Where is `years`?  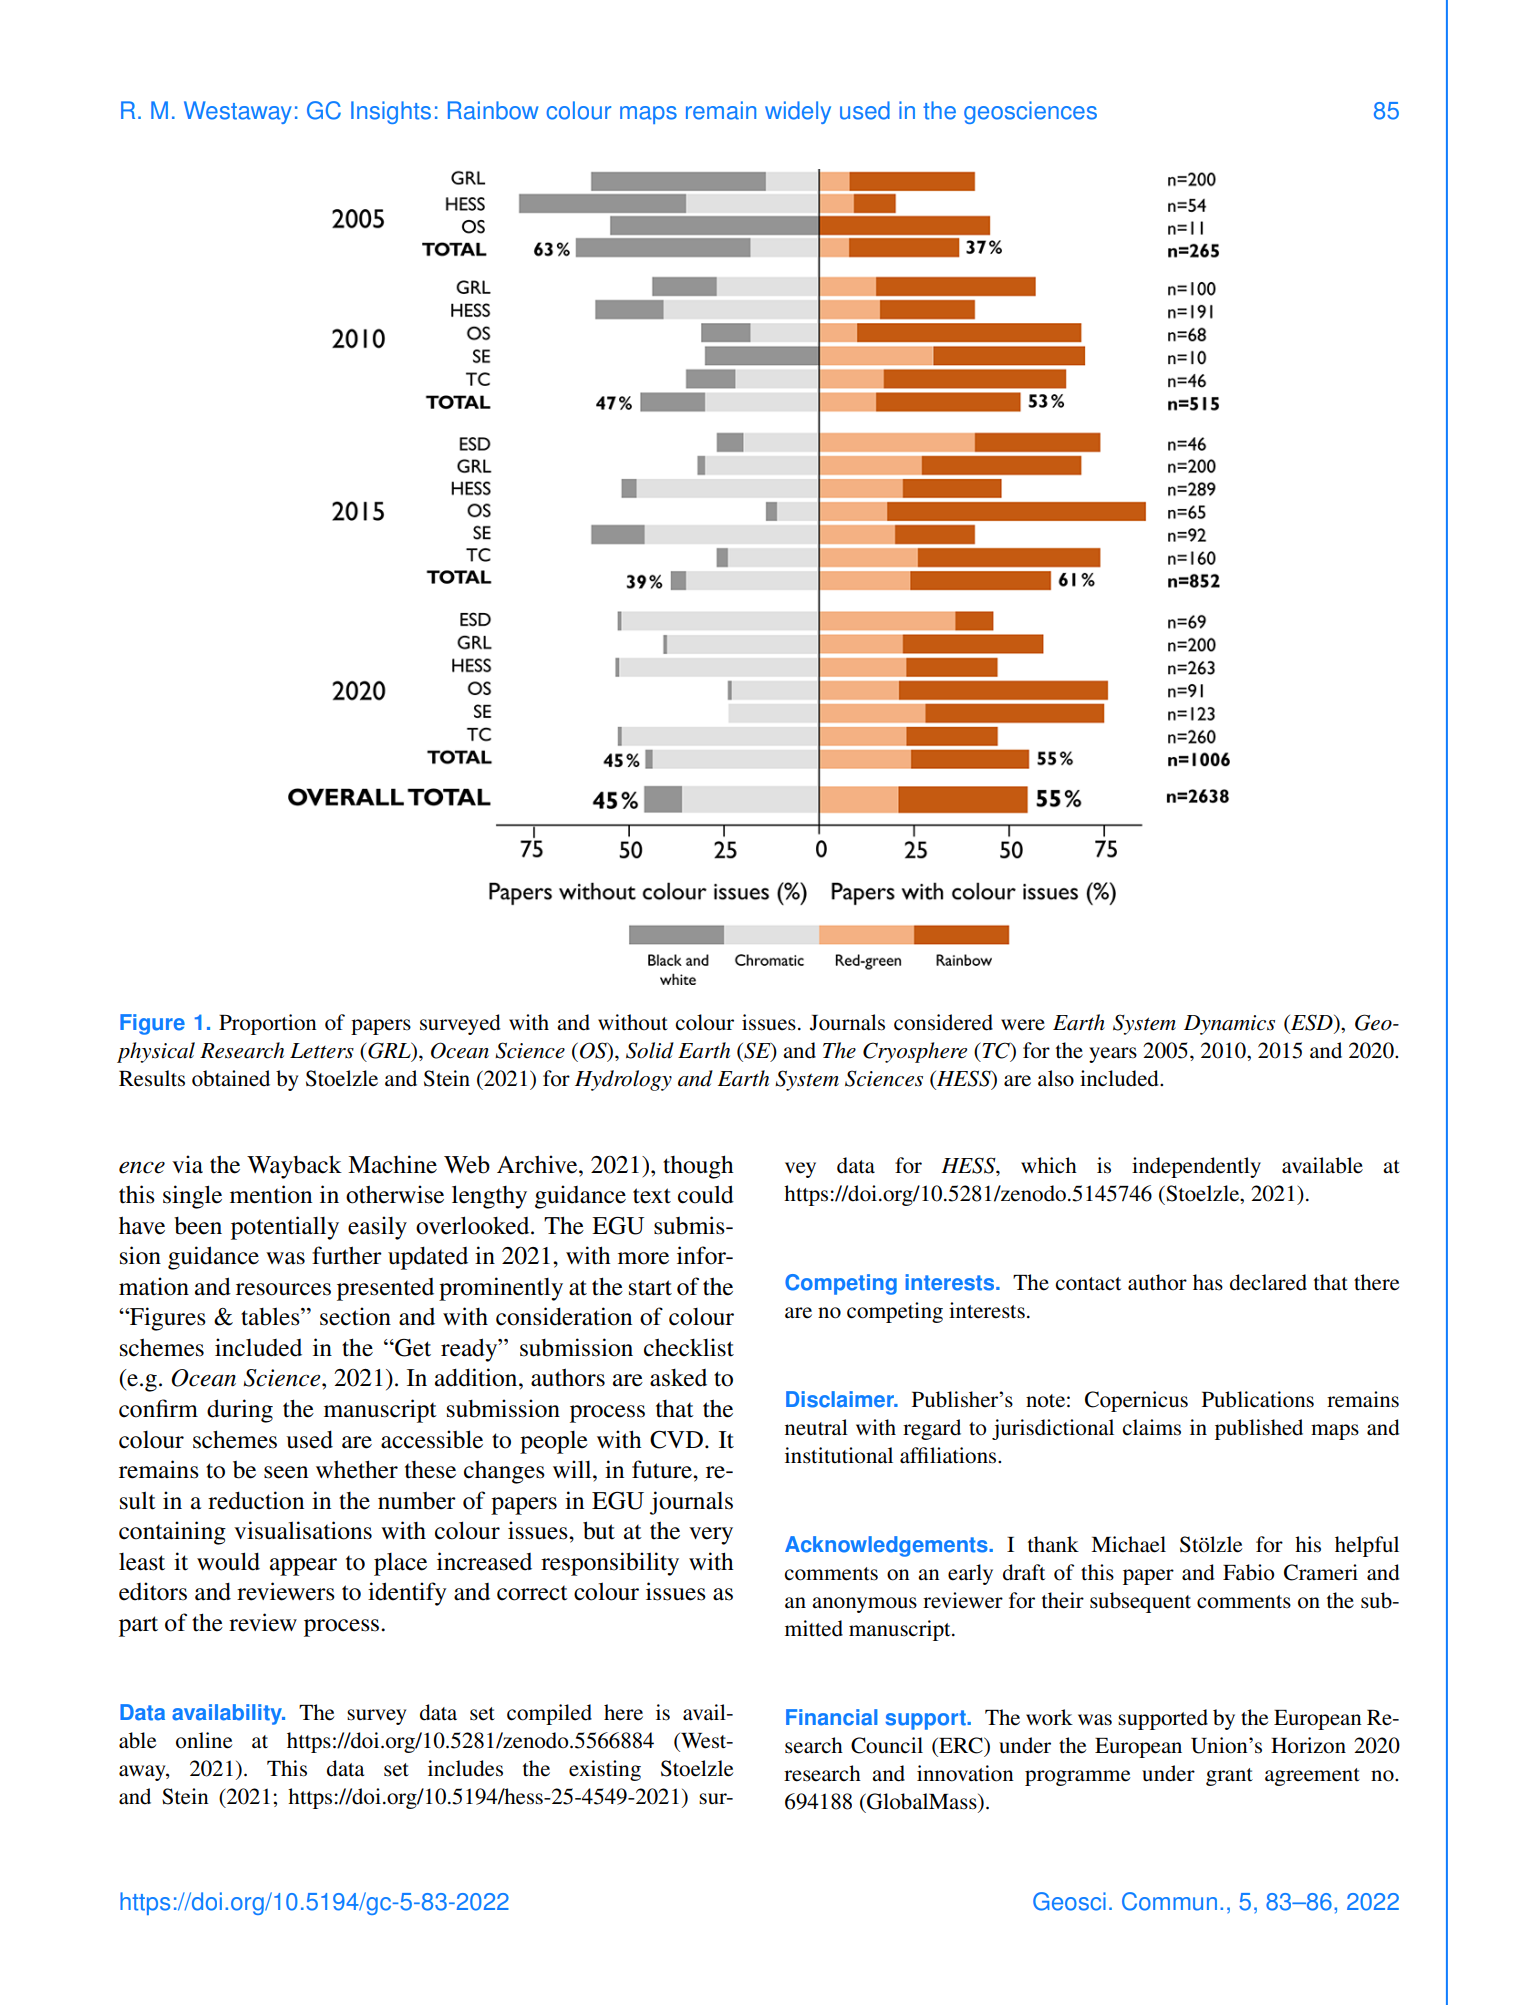 years is located at coordinates (1113, 1055).
